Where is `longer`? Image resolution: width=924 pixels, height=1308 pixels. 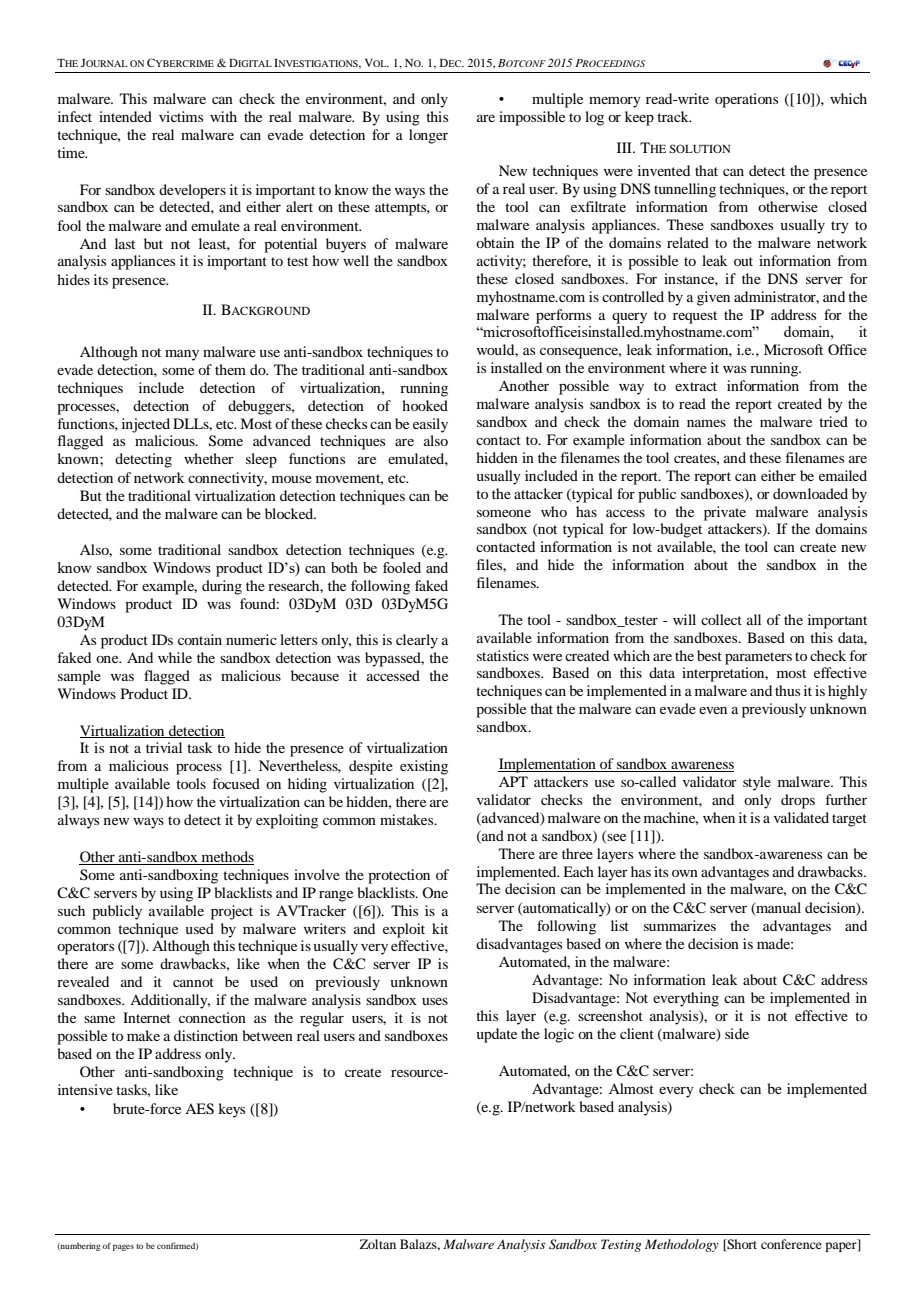
longer is located at coordinates (428, 136).
